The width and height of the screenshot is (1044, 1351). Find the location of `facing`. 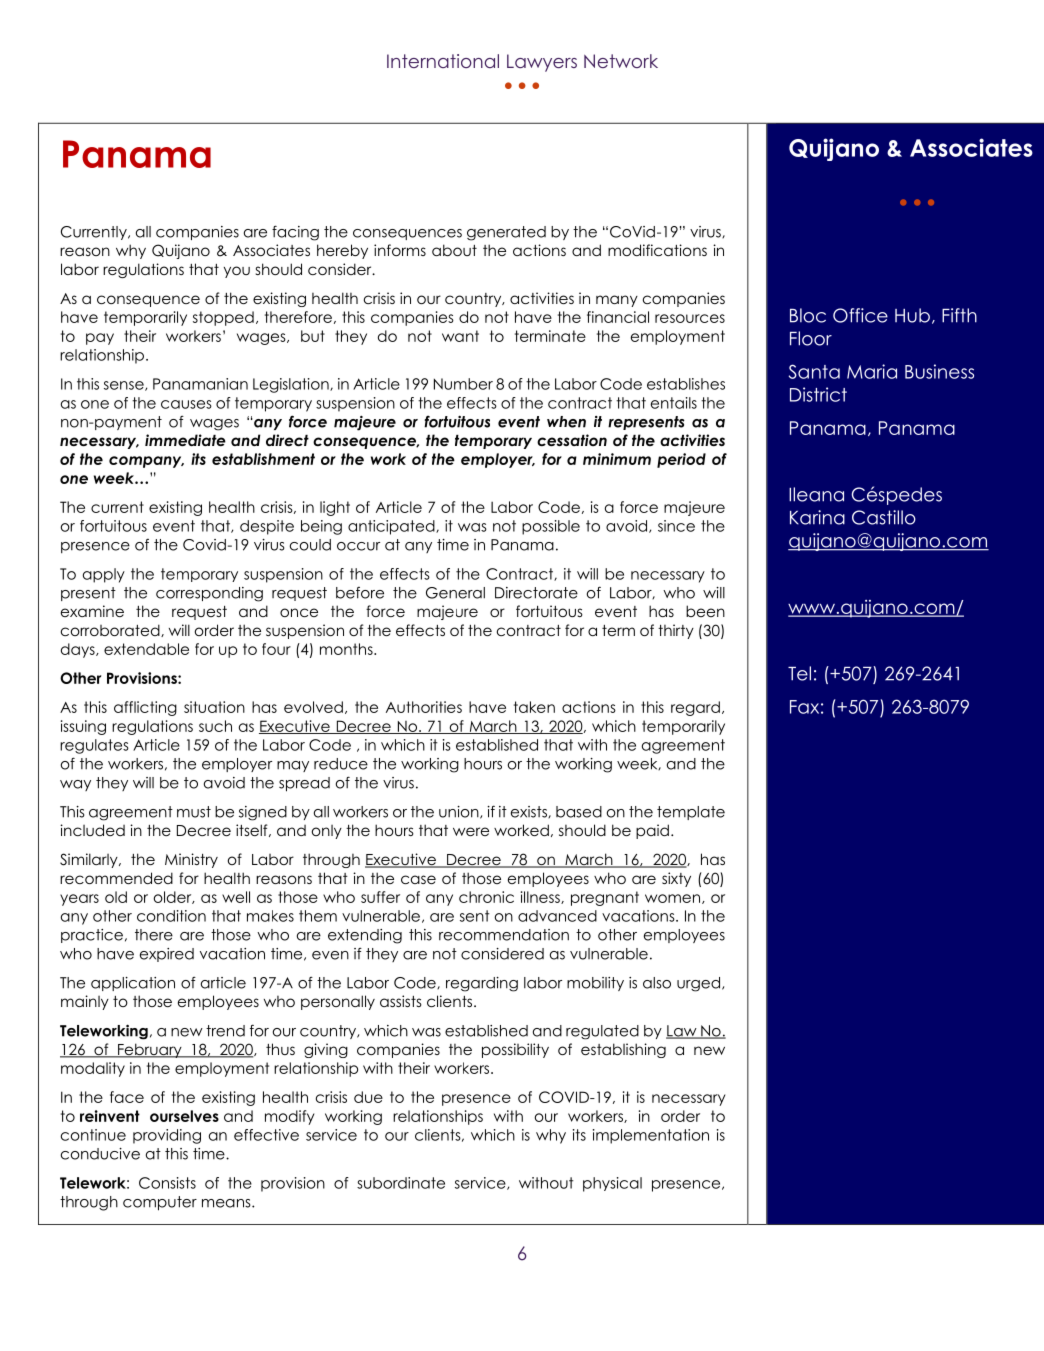

facing is located at coordinates (295, 233).
